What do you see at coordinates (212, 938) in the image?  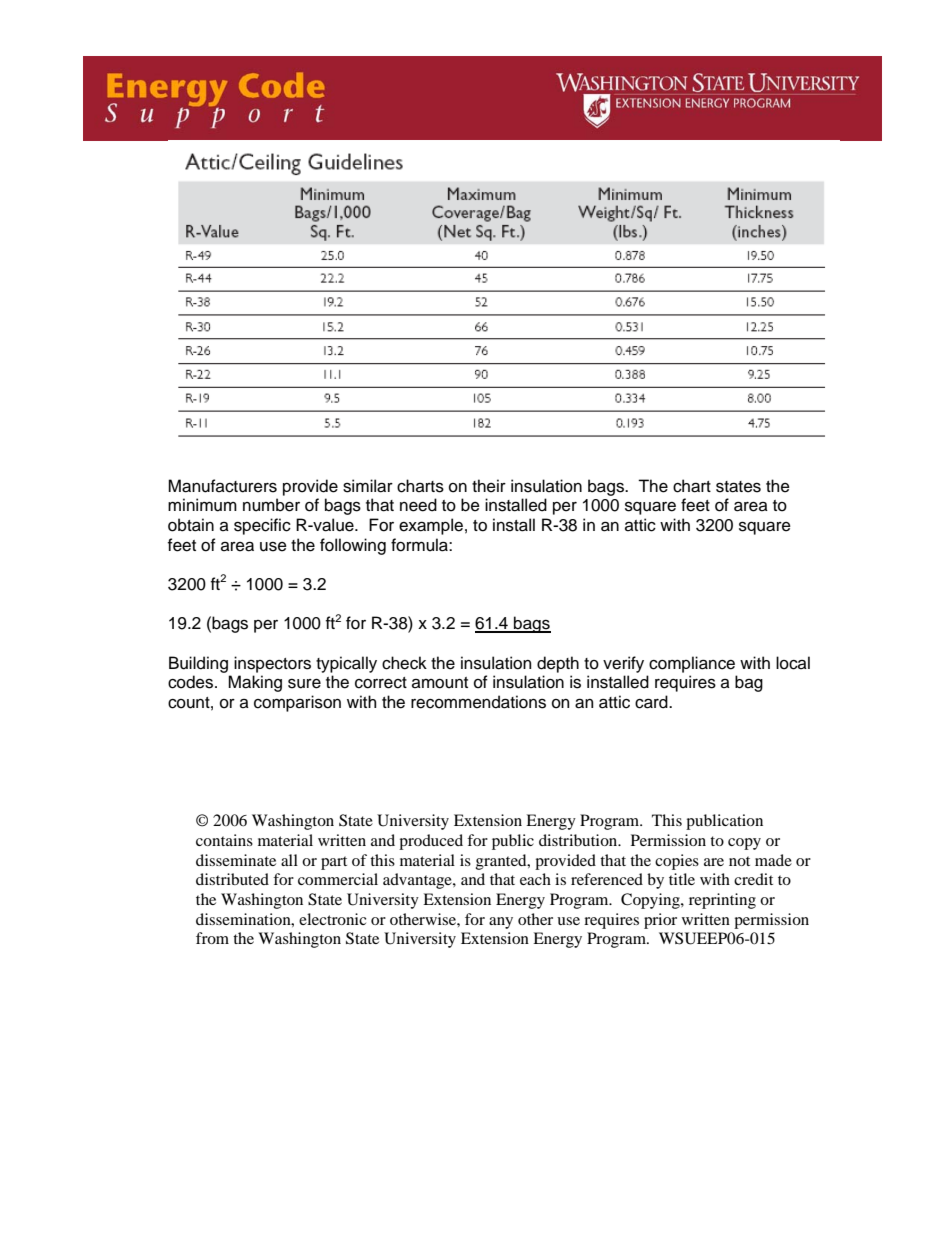 I see `from` at bounding box center [212, 938].
